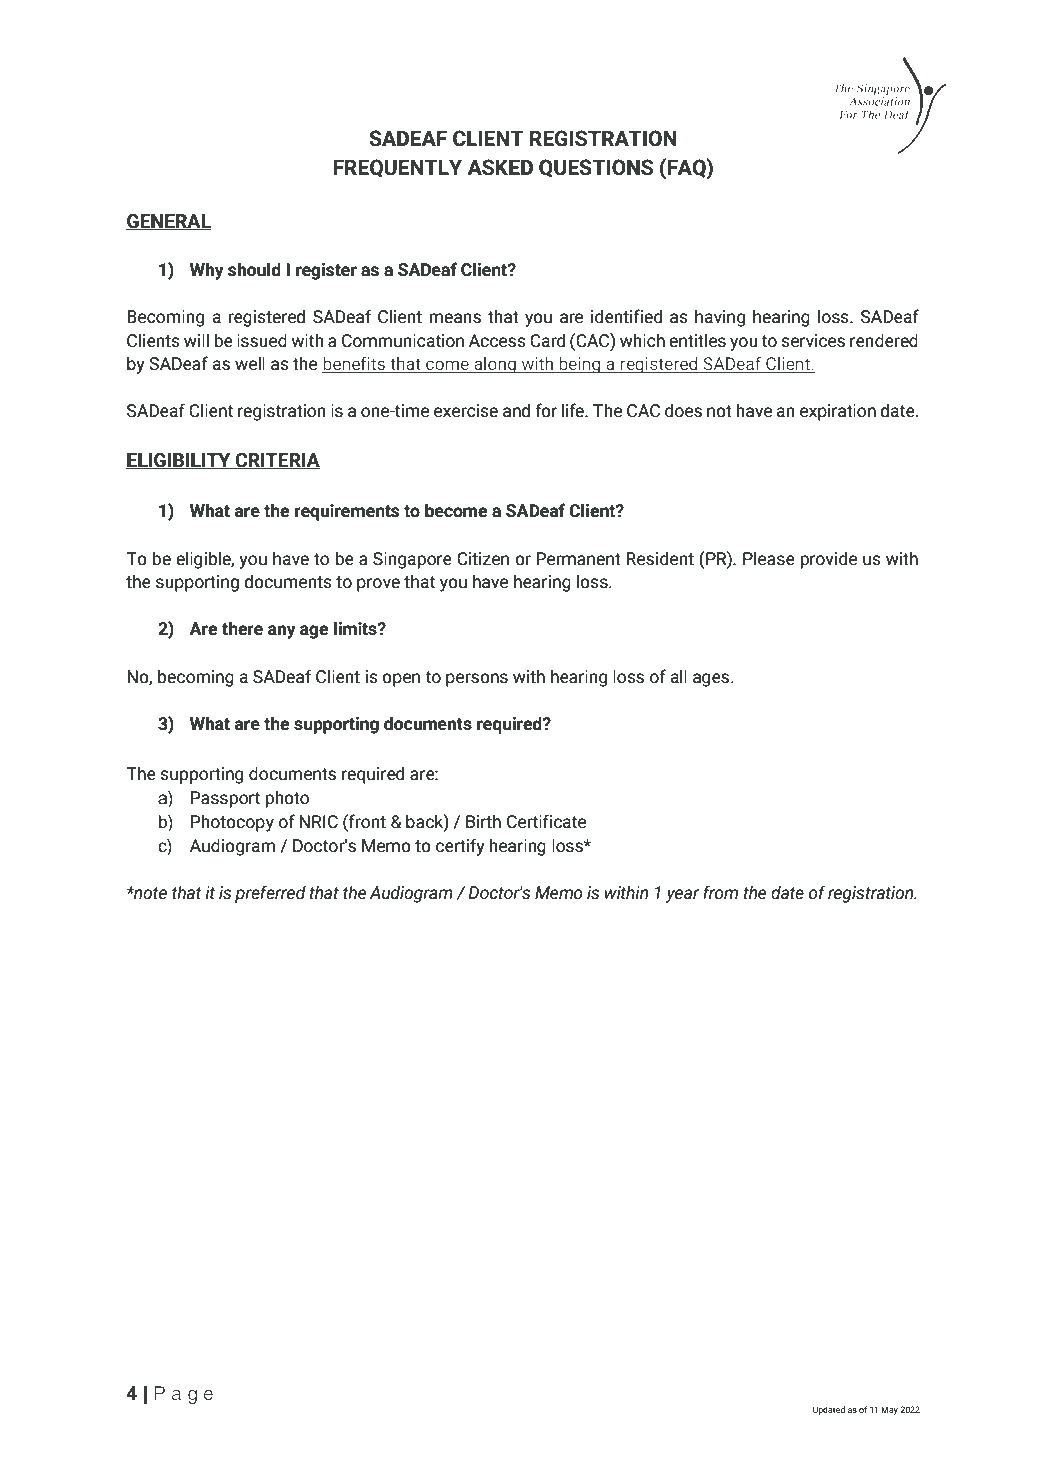  Describe the element at coordinates (720, 892) in the page. I see `from` at that location.
